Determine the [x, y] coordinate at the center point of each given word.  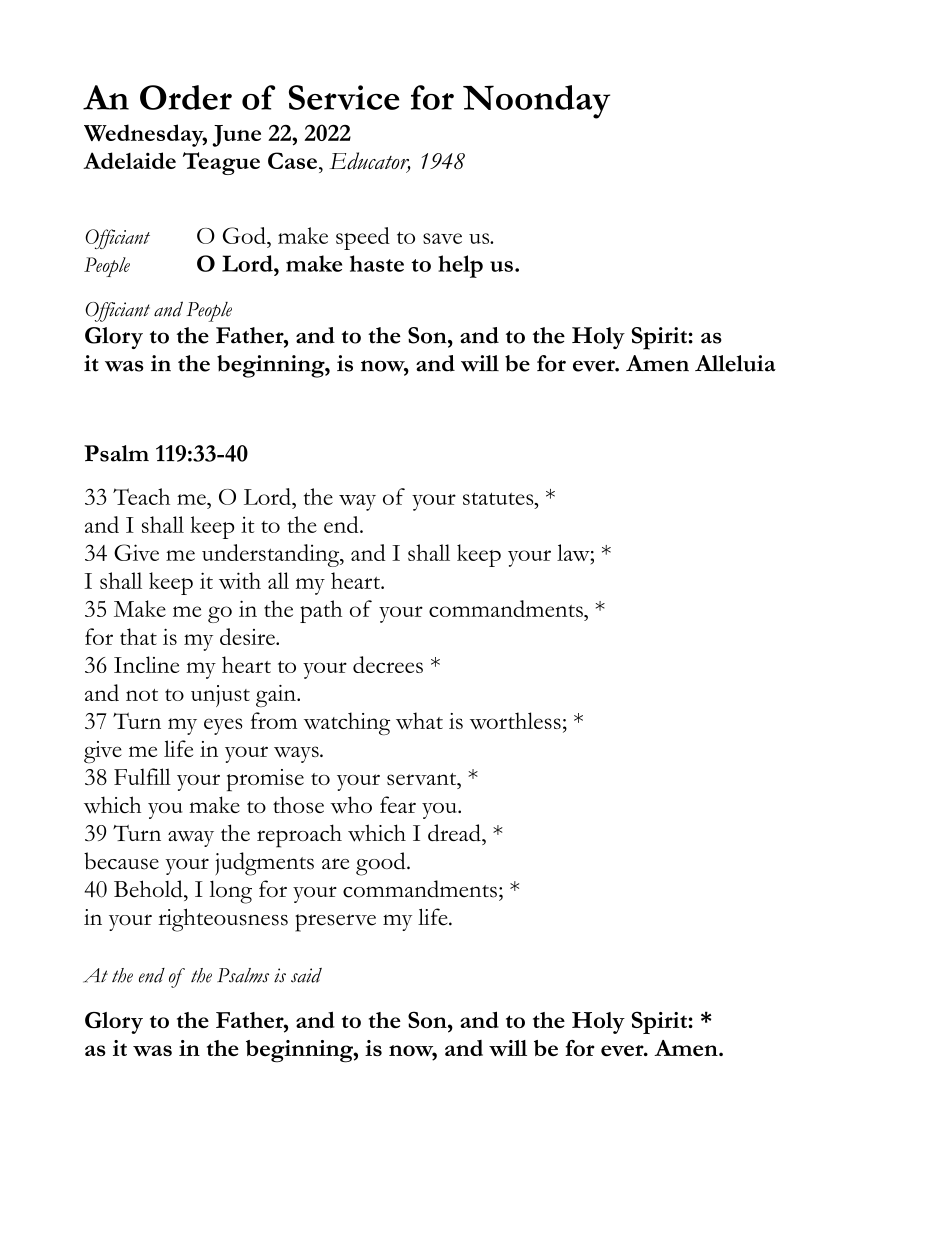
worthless [515, 720]
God [245, 235]
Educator [370, 162]
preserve [335, 923]
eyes [223, 726]
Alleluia [735, 363]
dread [455, 832]
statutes [499, 498]
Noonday [536, 102]
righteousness [223, 920]
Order [186, 97]
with [240, 580]
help [460, 266]
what [419, 720]
